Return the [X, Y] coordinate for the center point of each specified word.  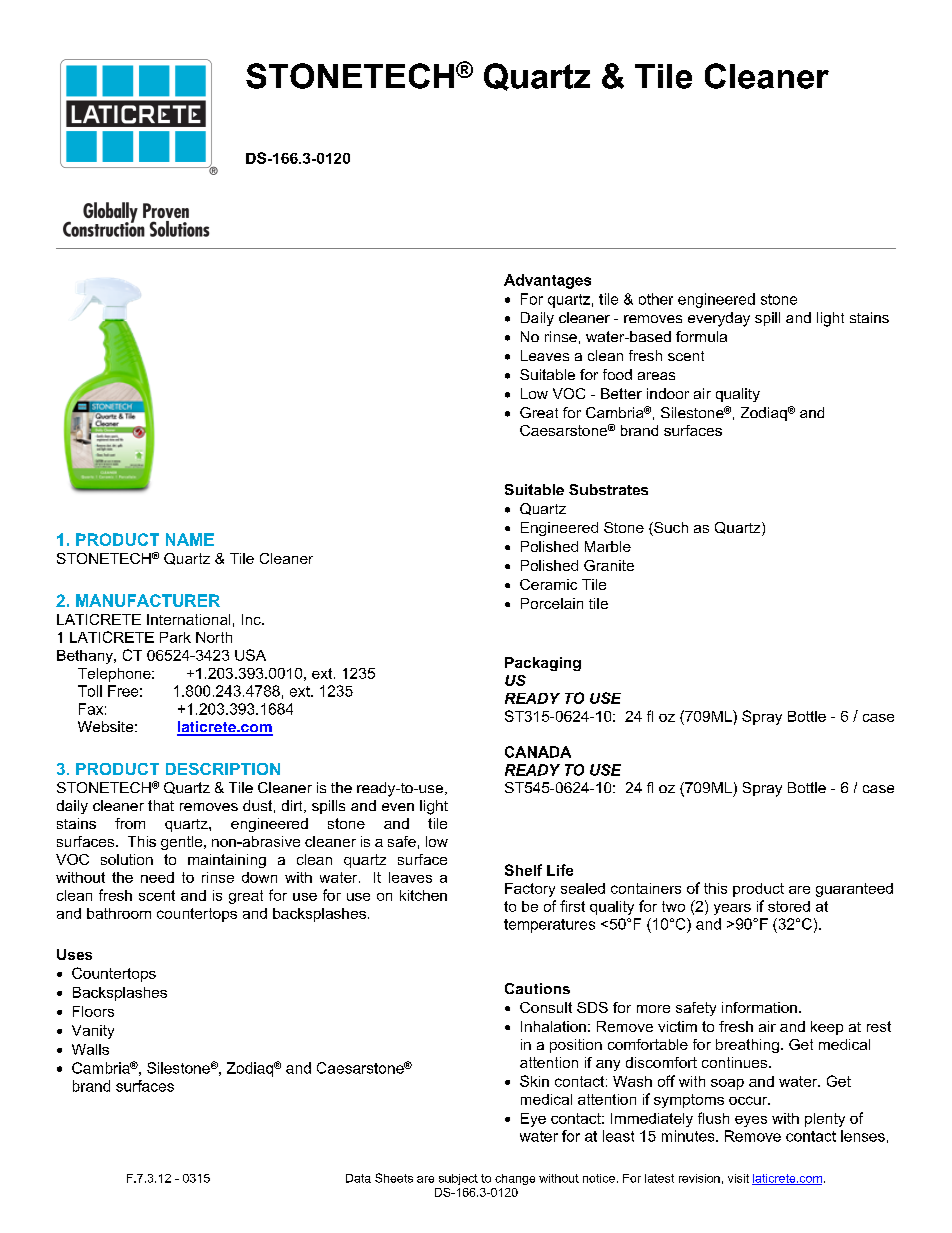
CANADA [538, 752]
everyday [719, 319]
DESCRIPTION [223, 769]
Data [358, 1178]
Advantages [547, 281]
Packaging [543, 664]
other [656, 299]
